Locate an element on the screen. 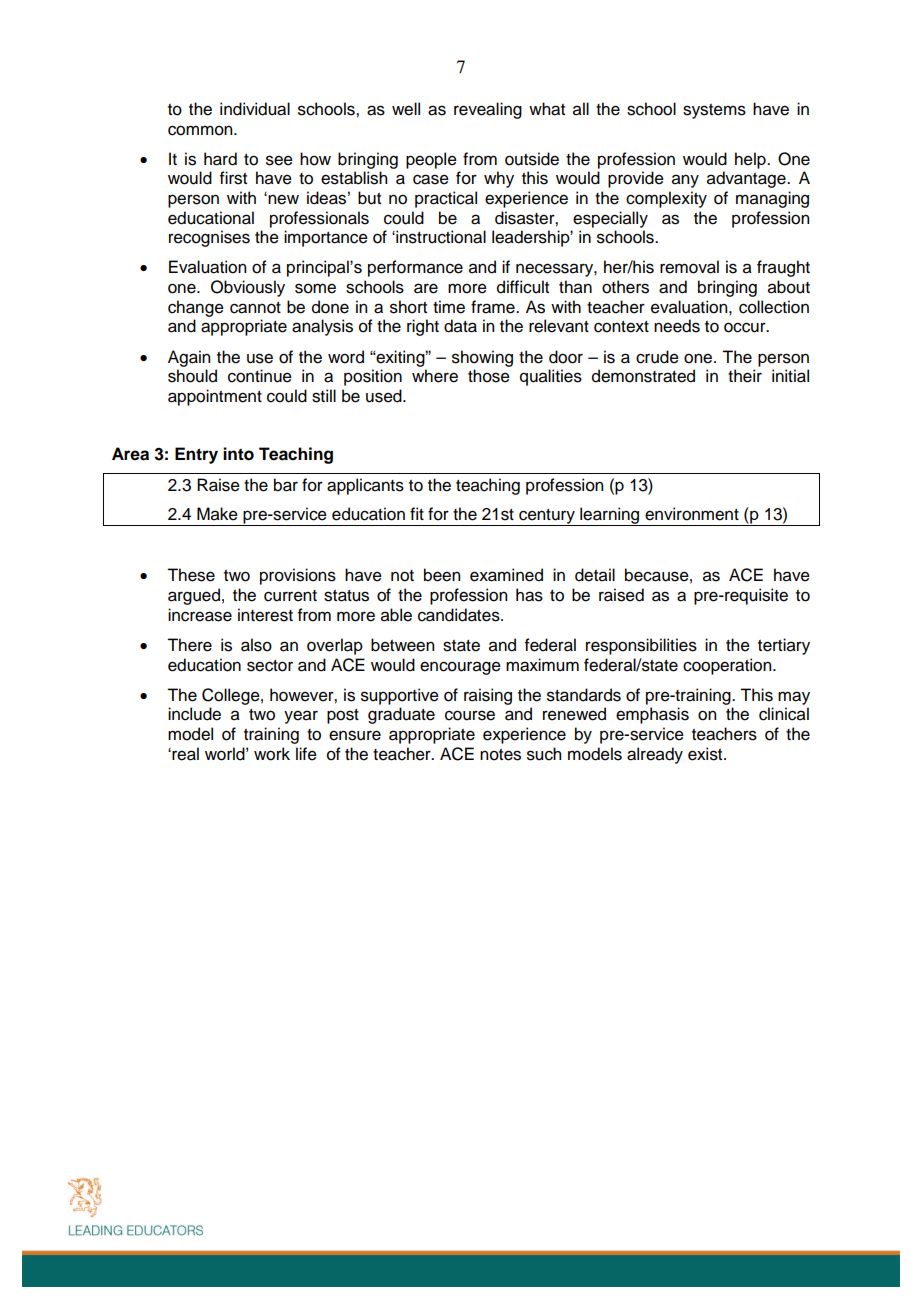 Image resolution: width=924 pixels, height=1308 pixels. exist is located at coordinates (706, 754).
